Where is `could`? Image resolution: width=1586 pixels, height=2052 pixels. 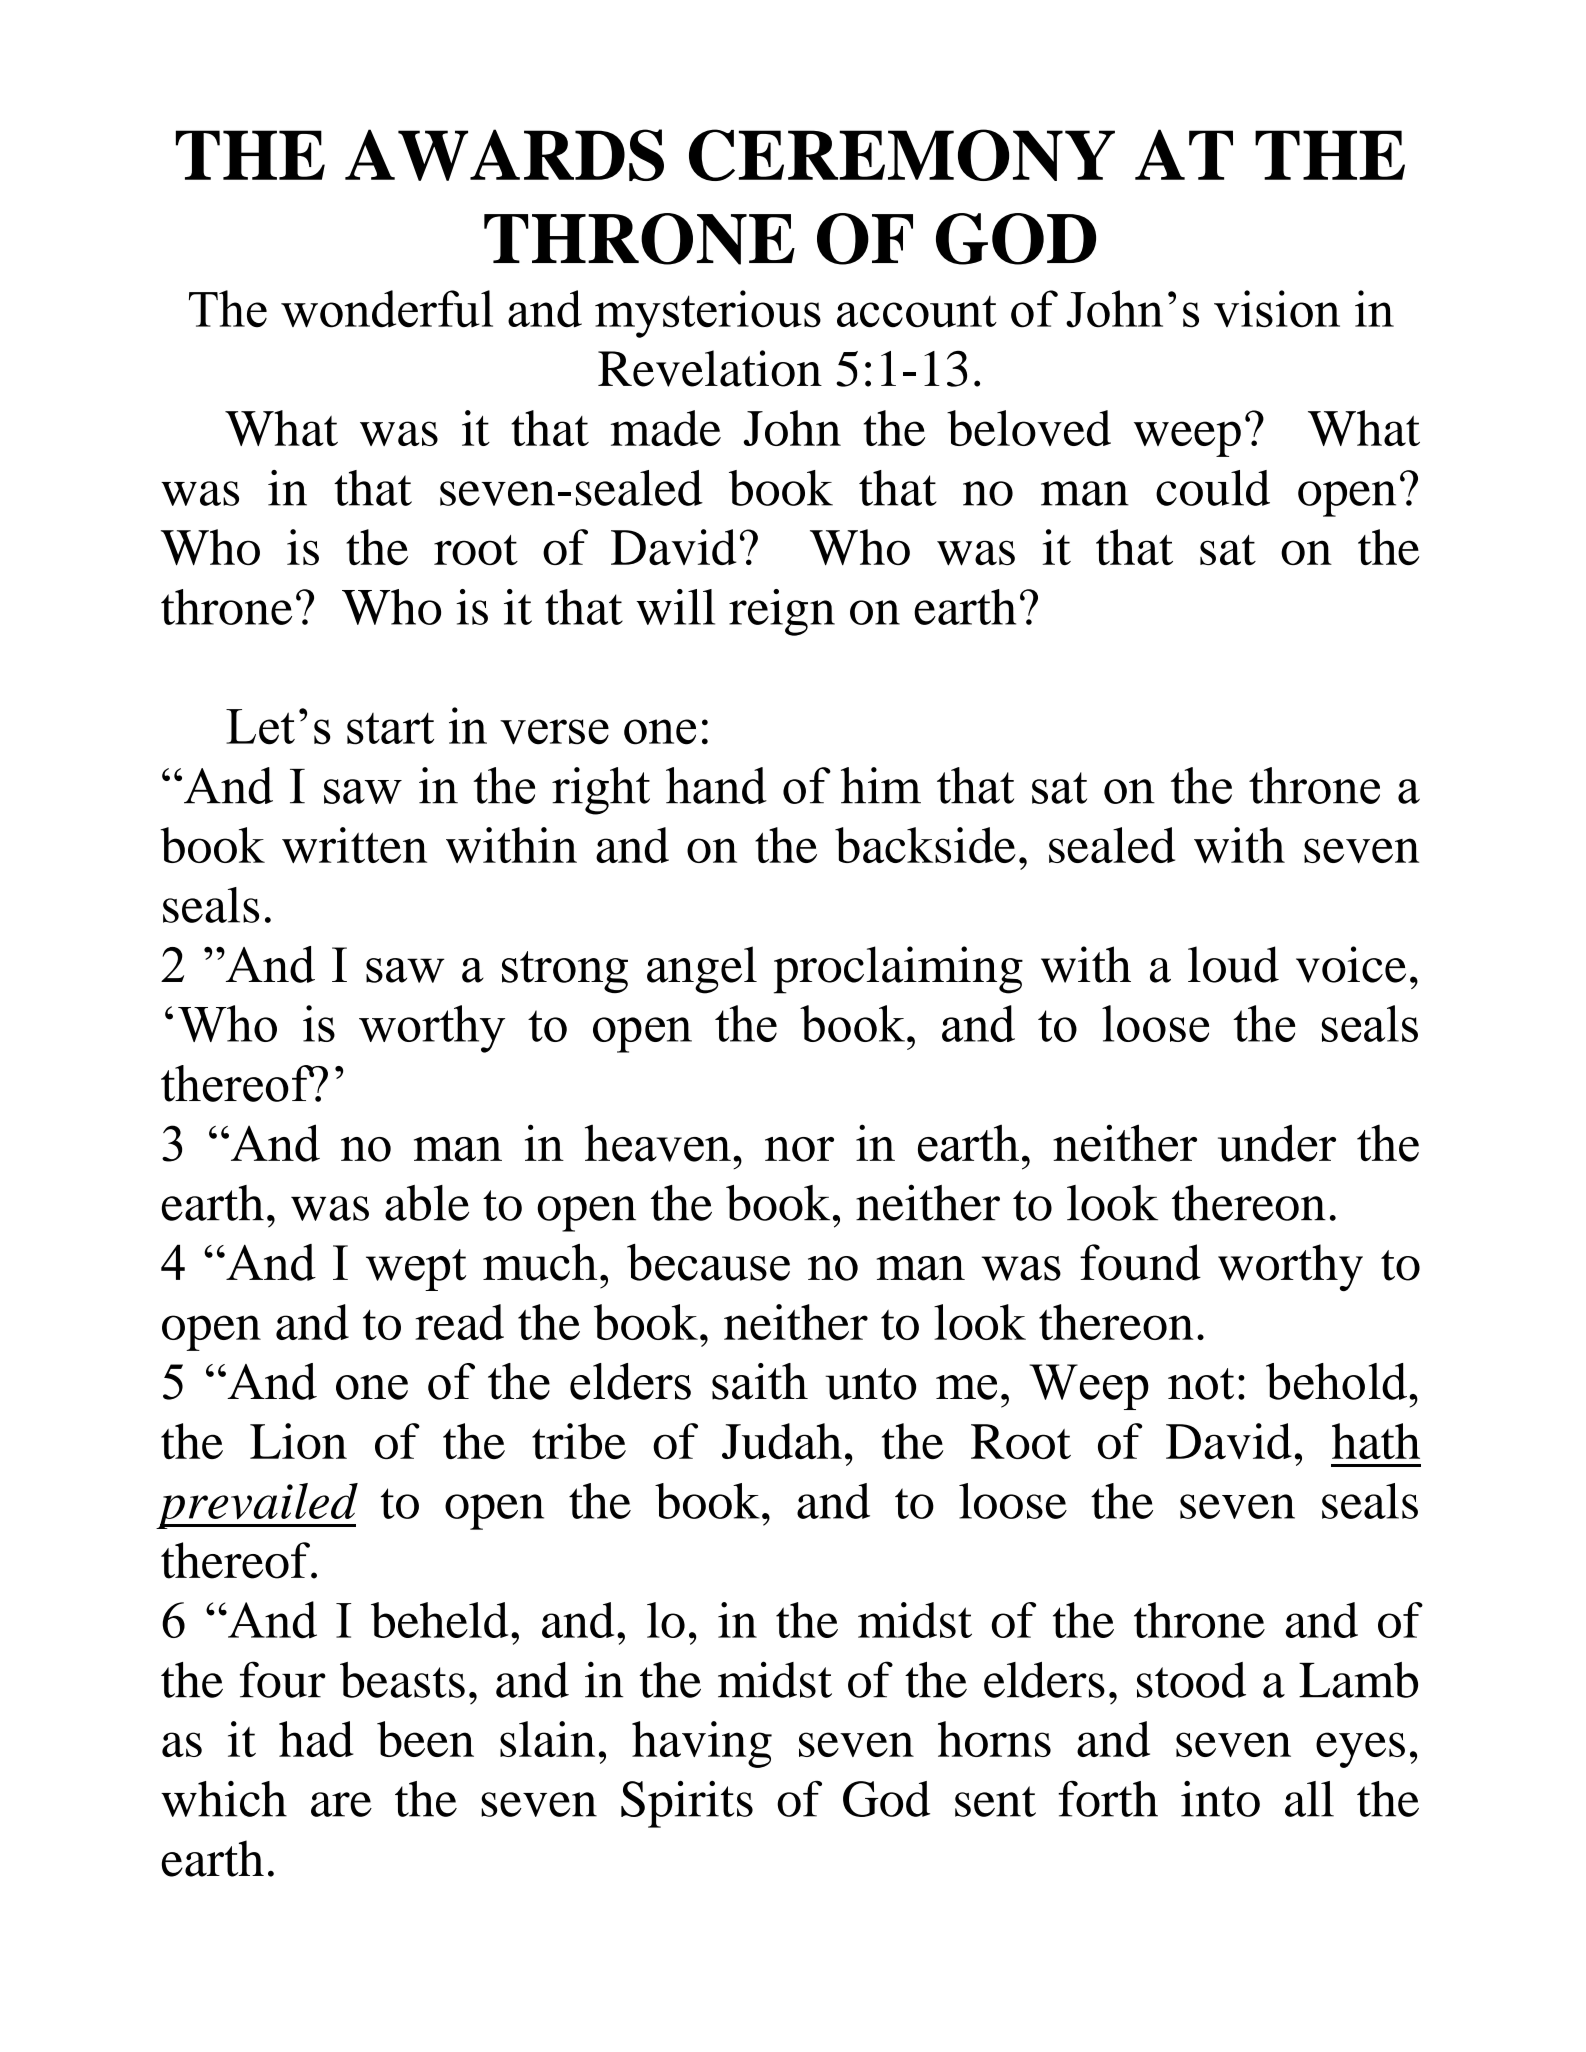 could is located at coordinates (1213, 488).
